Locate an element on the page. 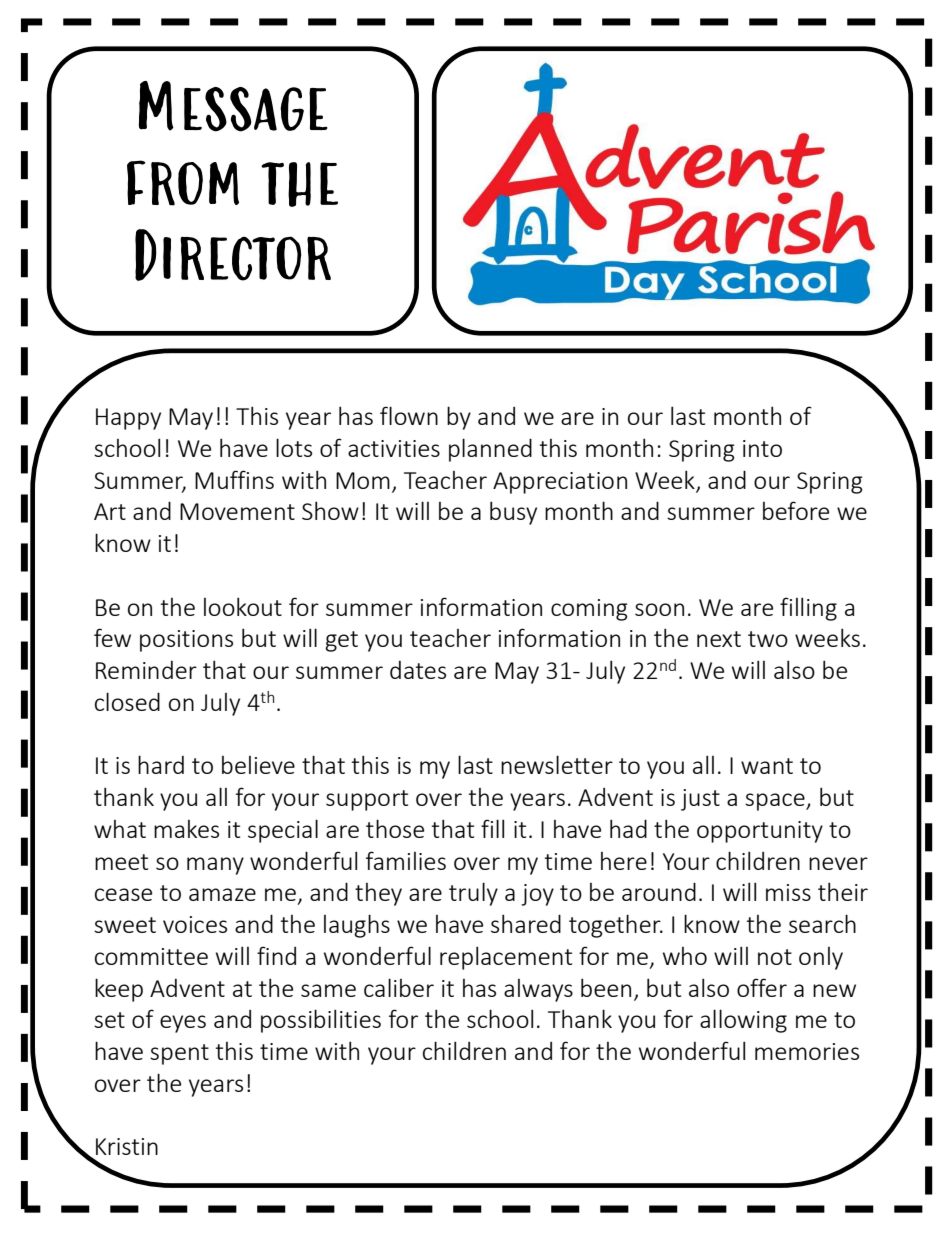  Message is located at coordinates (233, 106).
